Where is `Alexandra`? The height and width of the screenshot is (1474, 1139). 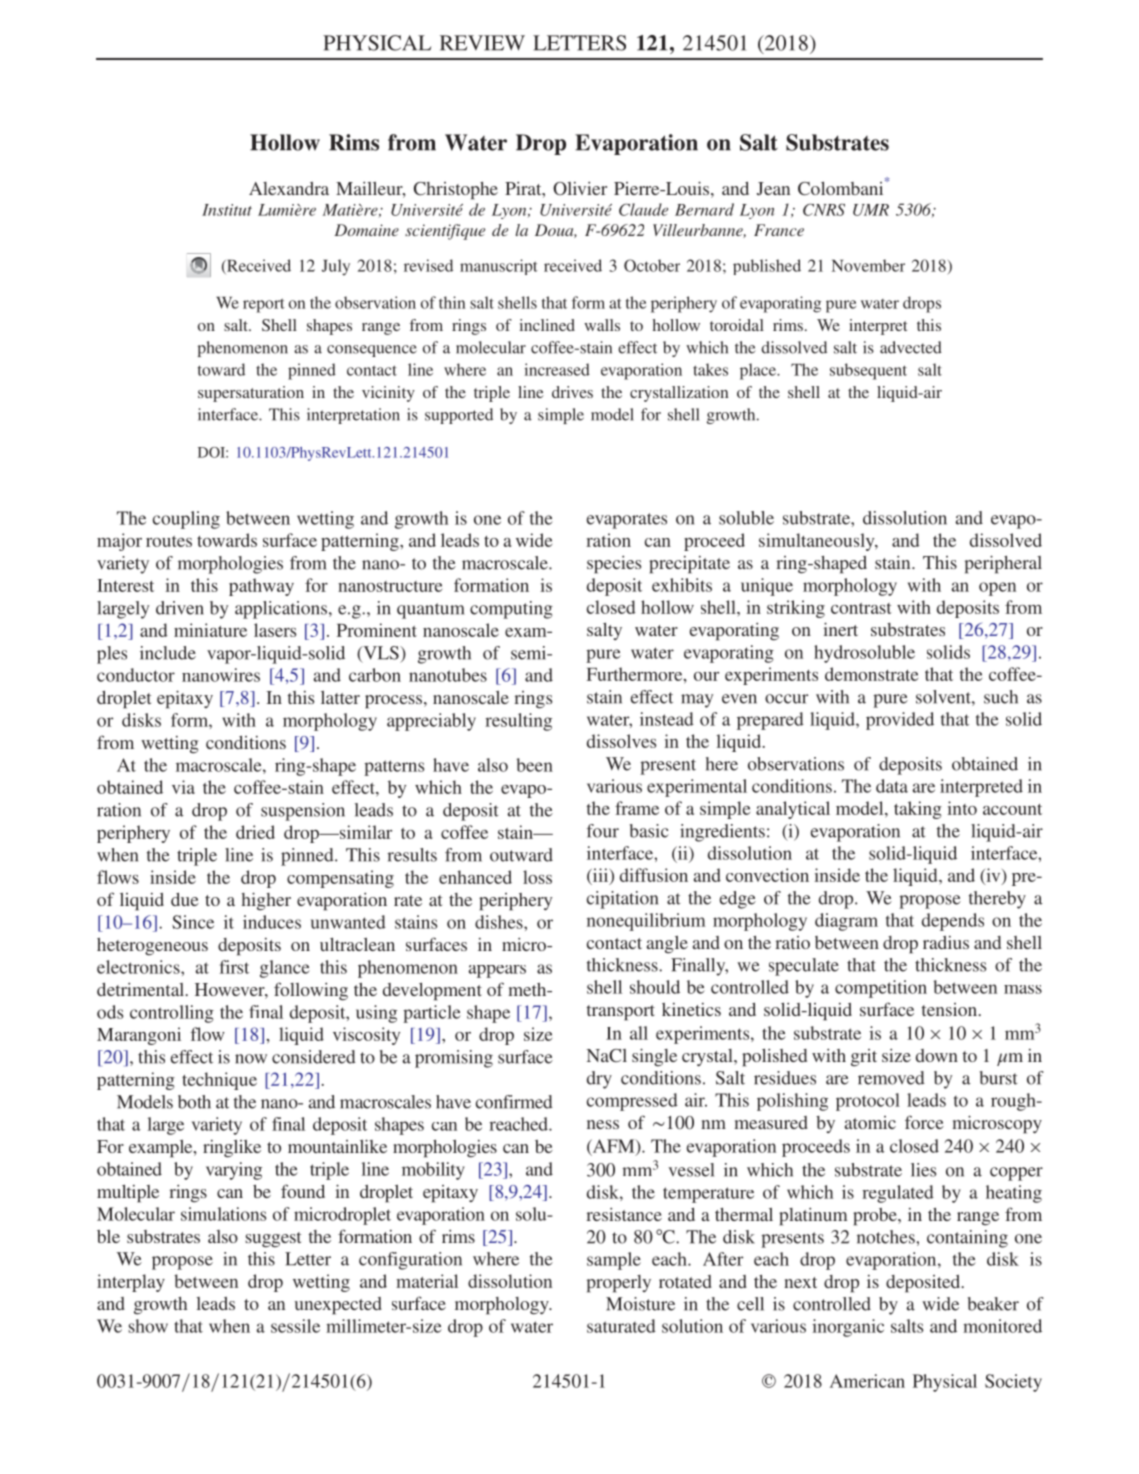
Alexandra is located at coordinates (289, 188).
